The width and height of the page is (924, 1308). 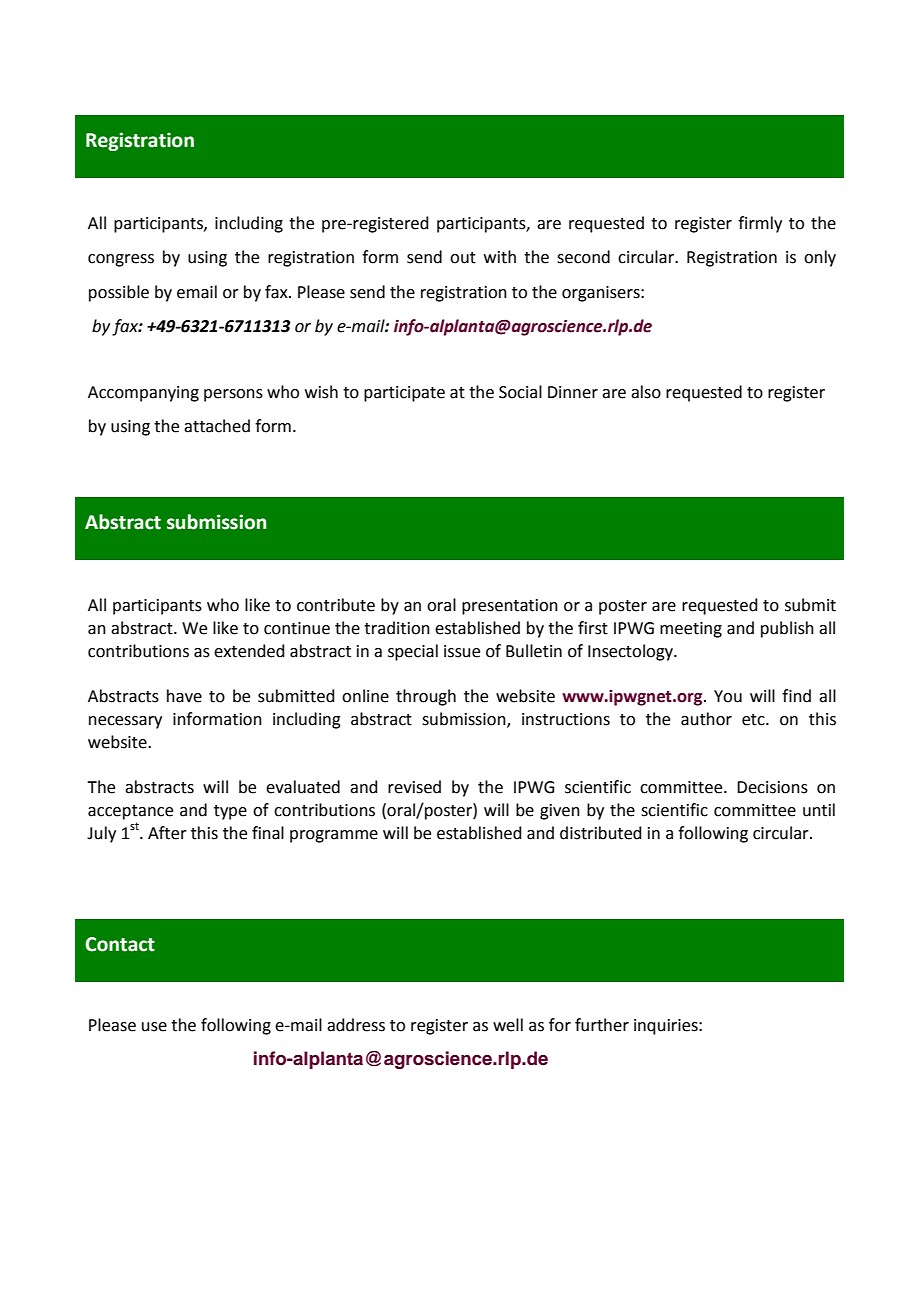 I want to click on congress, so click(x=121, y=260).
